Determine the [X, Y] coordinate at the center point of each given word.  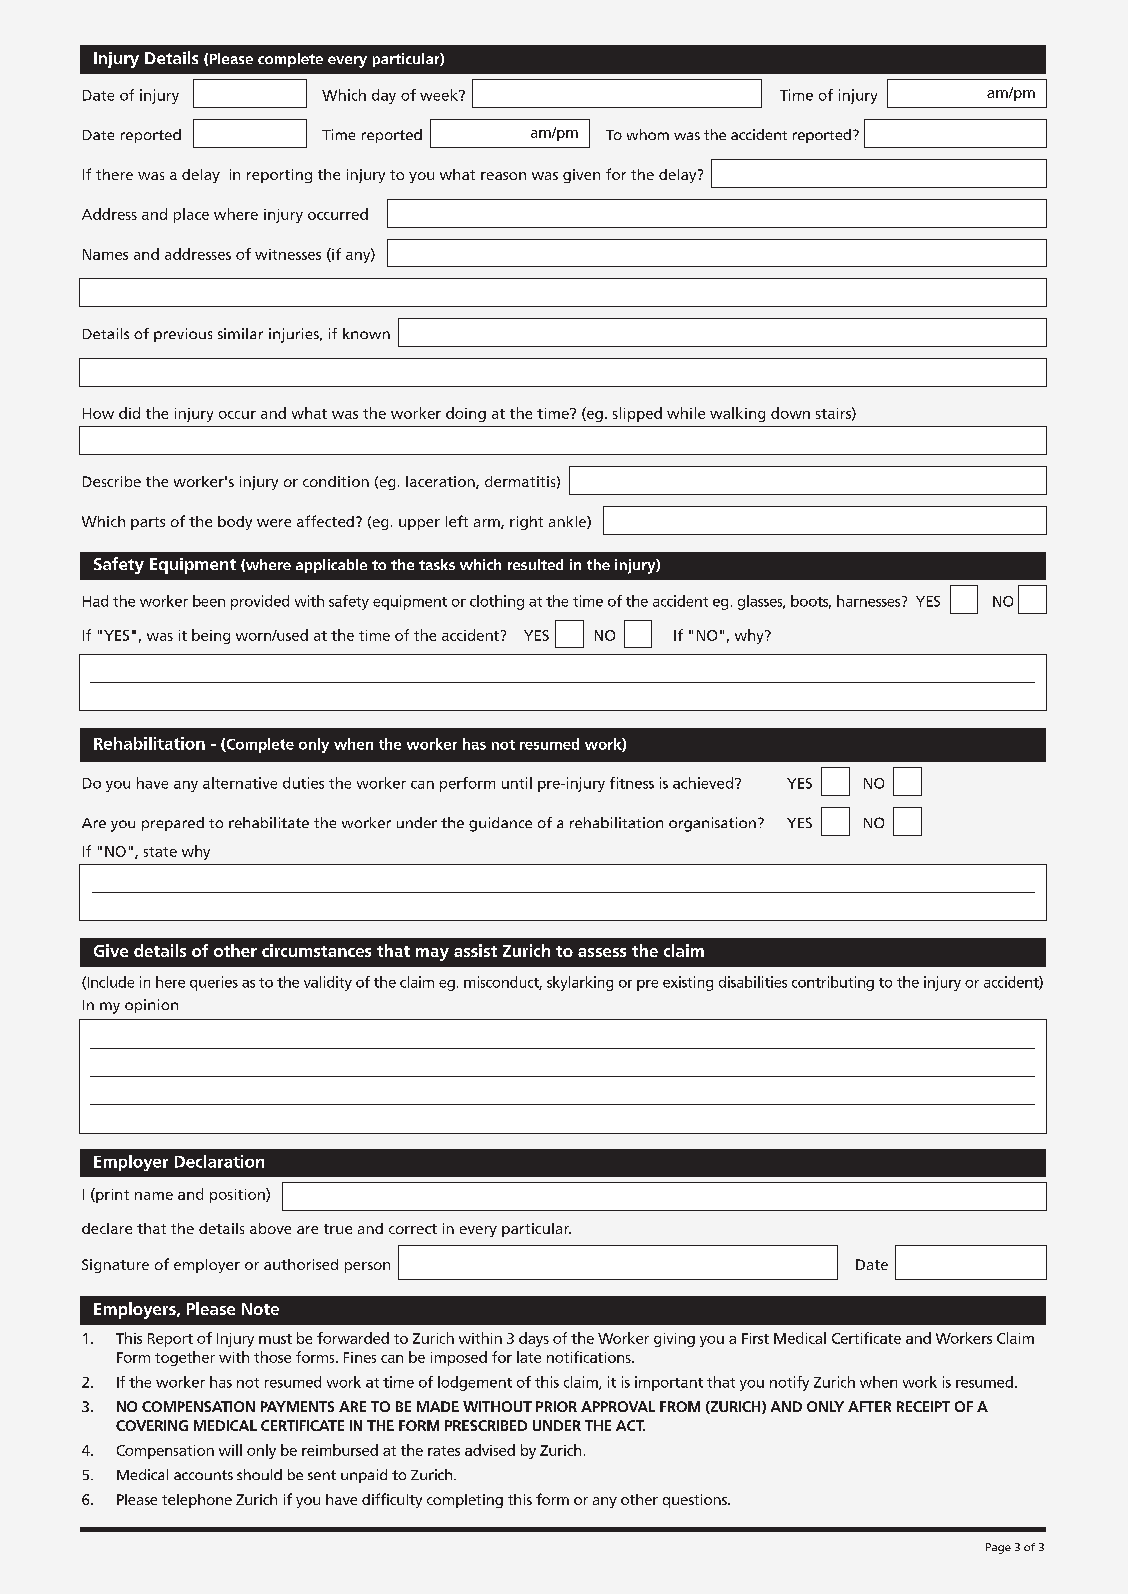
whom [648, 134]
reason [503, 176]
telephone [197, 1501]
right [526, 523]
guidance [500, 824]
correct [413, 1229]
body [235, 523]
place [191, 215]
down [790, 413]
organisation [712, 824]
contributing [833, 983]
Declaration [219, 1161]
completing [465, 1501]
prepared [173, 824]
